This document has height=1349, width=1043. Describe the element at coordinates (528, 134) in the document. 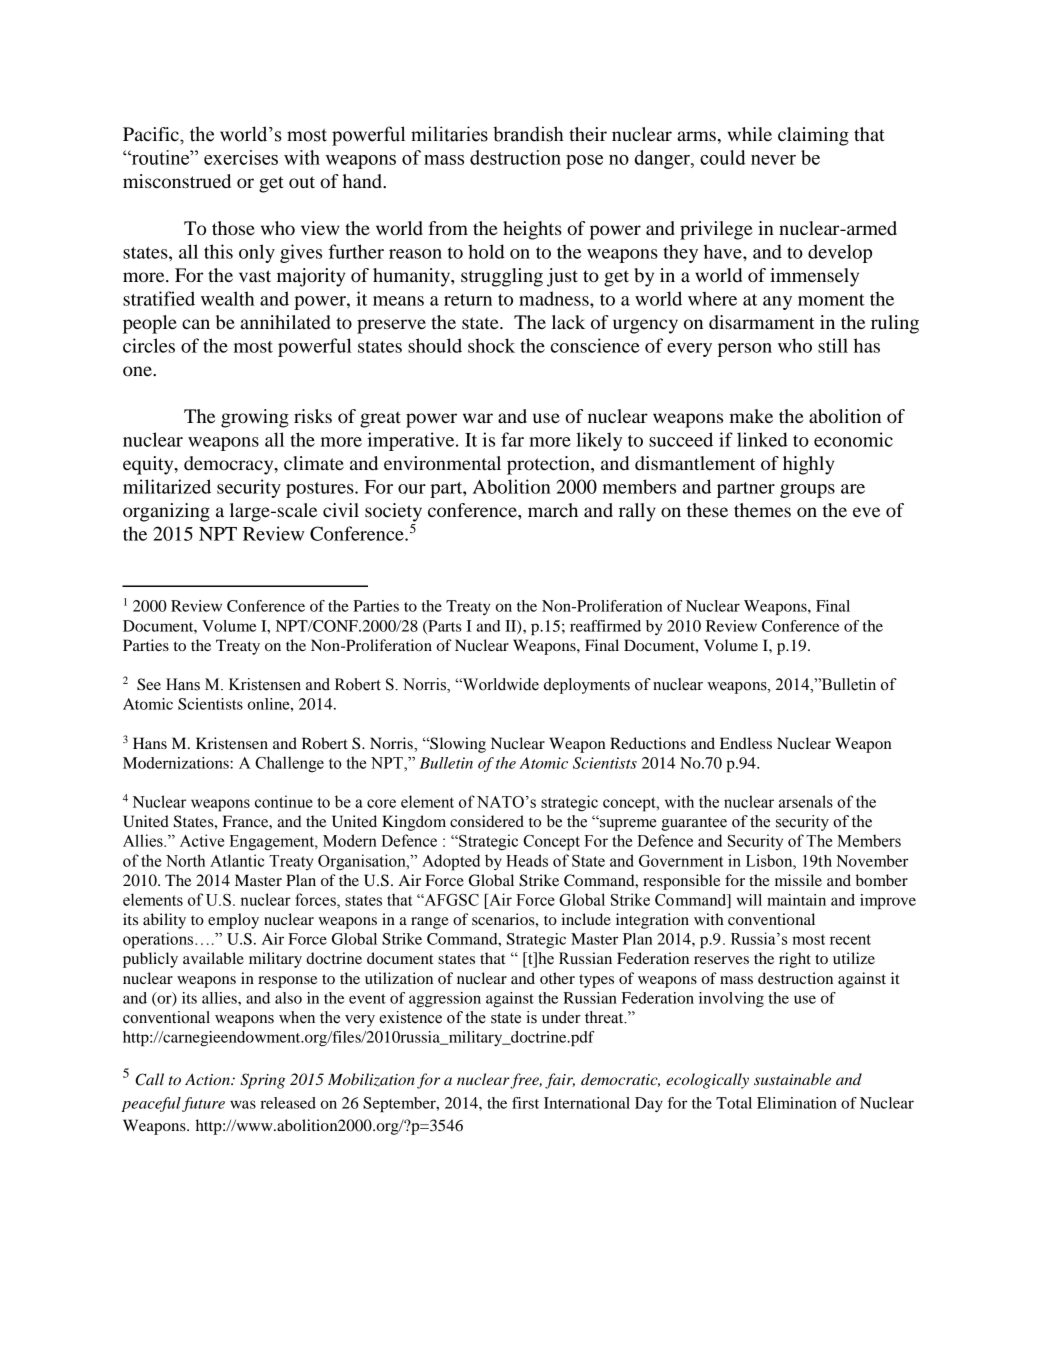

I see `brandish` at that location.
